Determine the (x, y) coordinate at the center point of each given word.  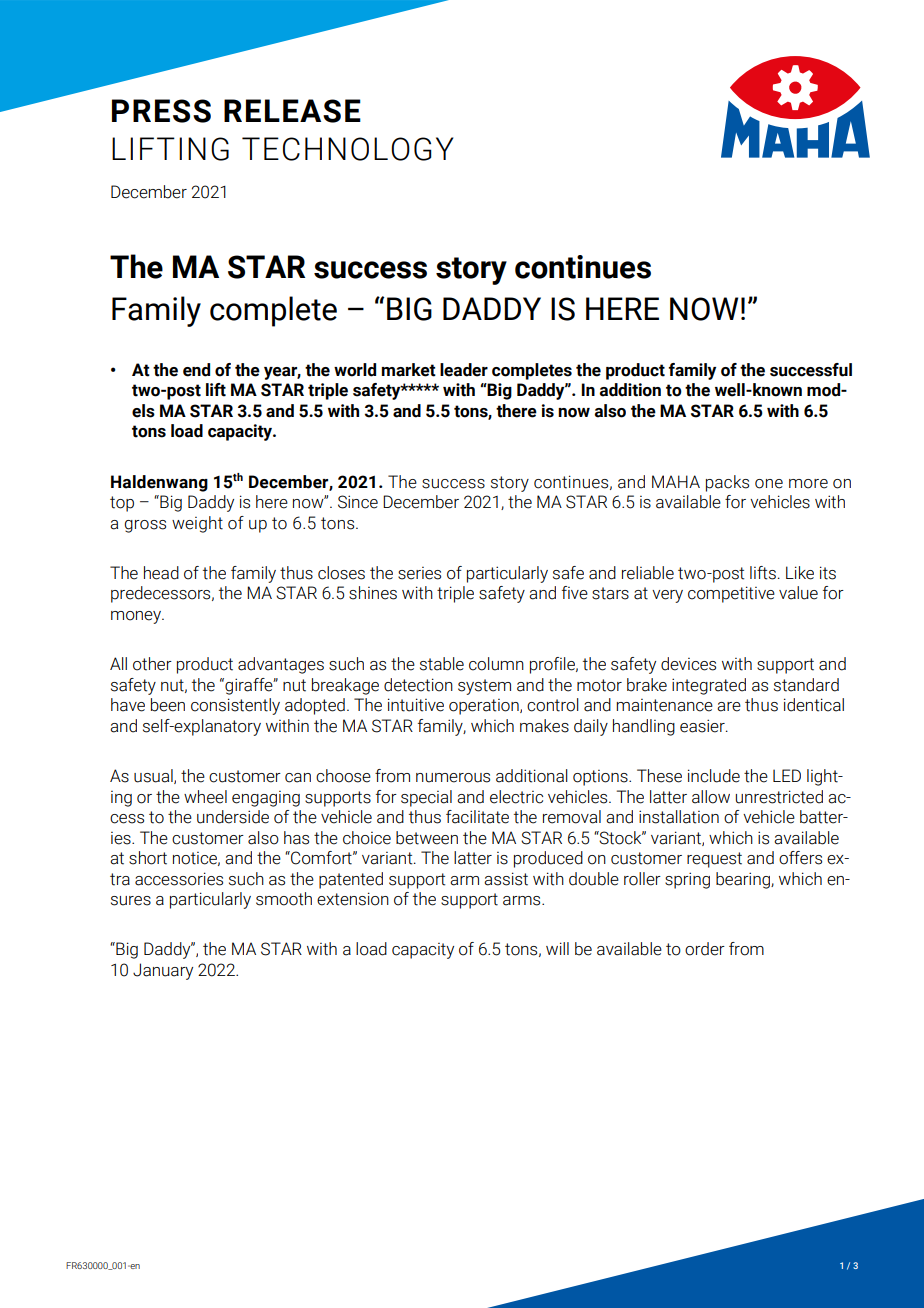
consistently (235, 706)
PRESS (161, 111)
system (484, 687)
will (557, 948)
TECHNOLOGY (347, 149)
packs (727, 483)
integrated (709, 686)
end (196, 370)
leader (464, 370)
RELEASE (292, 111)
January (163, 971)
